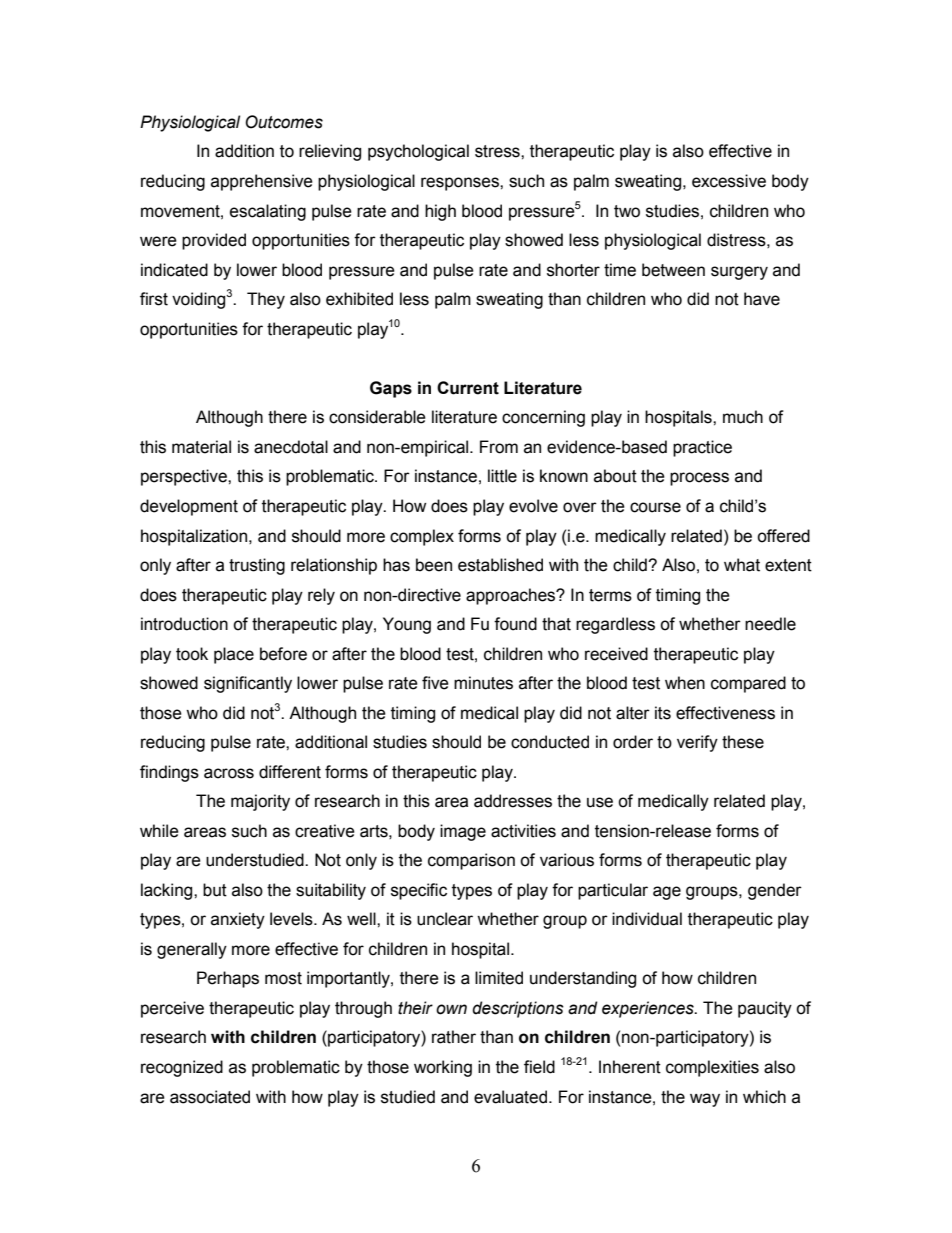 This screenshot has height=1233, width=952. Describe the element at coordinates (210, 1097) in the screenshot. I see `associated` at that location.
